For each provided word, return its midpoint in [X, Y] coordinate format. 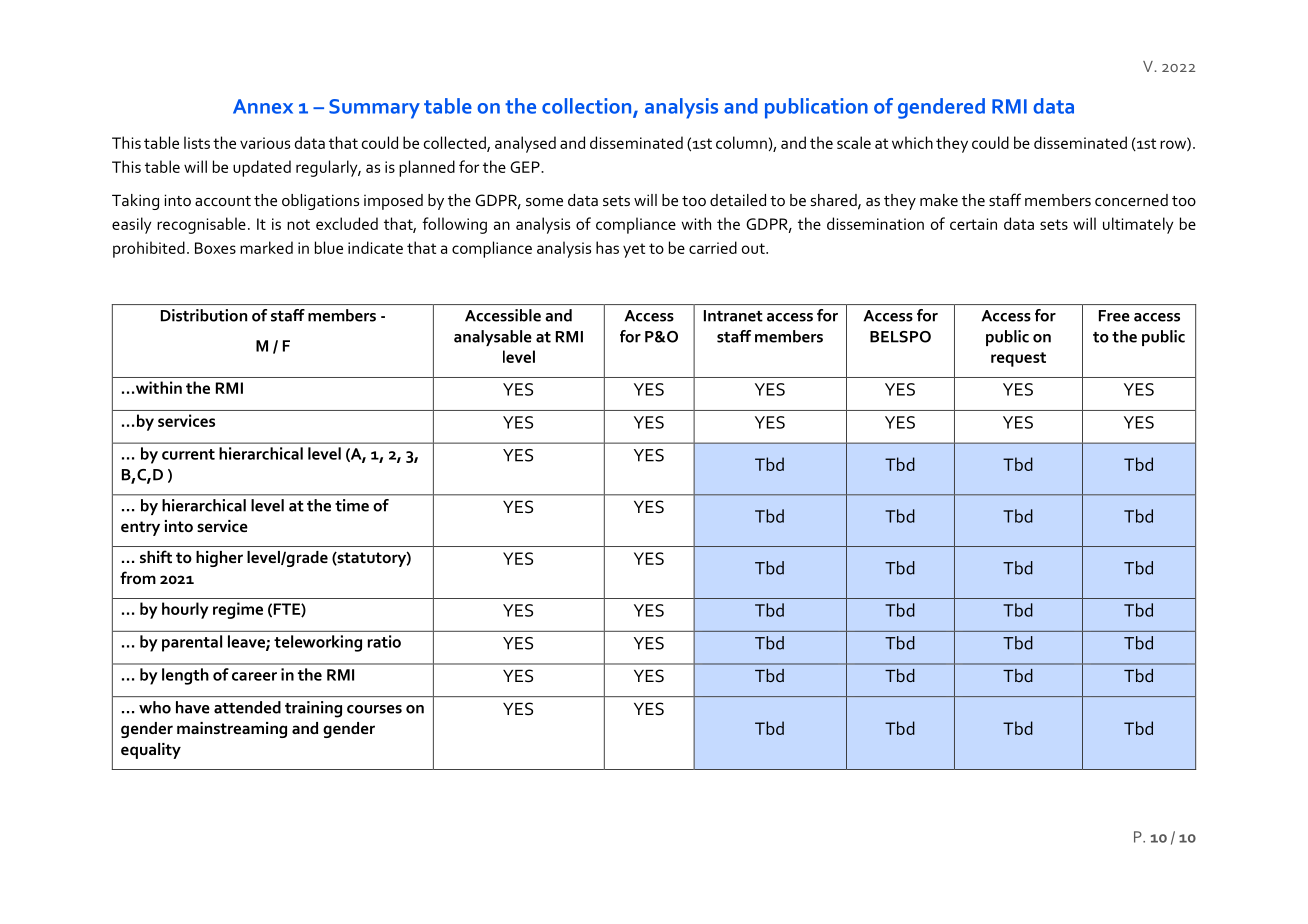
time [352, 505]
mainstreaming [232, 730]
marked [266, 247]
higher [219, 559]
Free [1114, 316]
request [1018, 359]
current [188, 454]
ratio [384, 641]
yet [634, 250]
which [912, 142]
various [265, 143]
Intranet [733, 316]
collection [588, 107]
